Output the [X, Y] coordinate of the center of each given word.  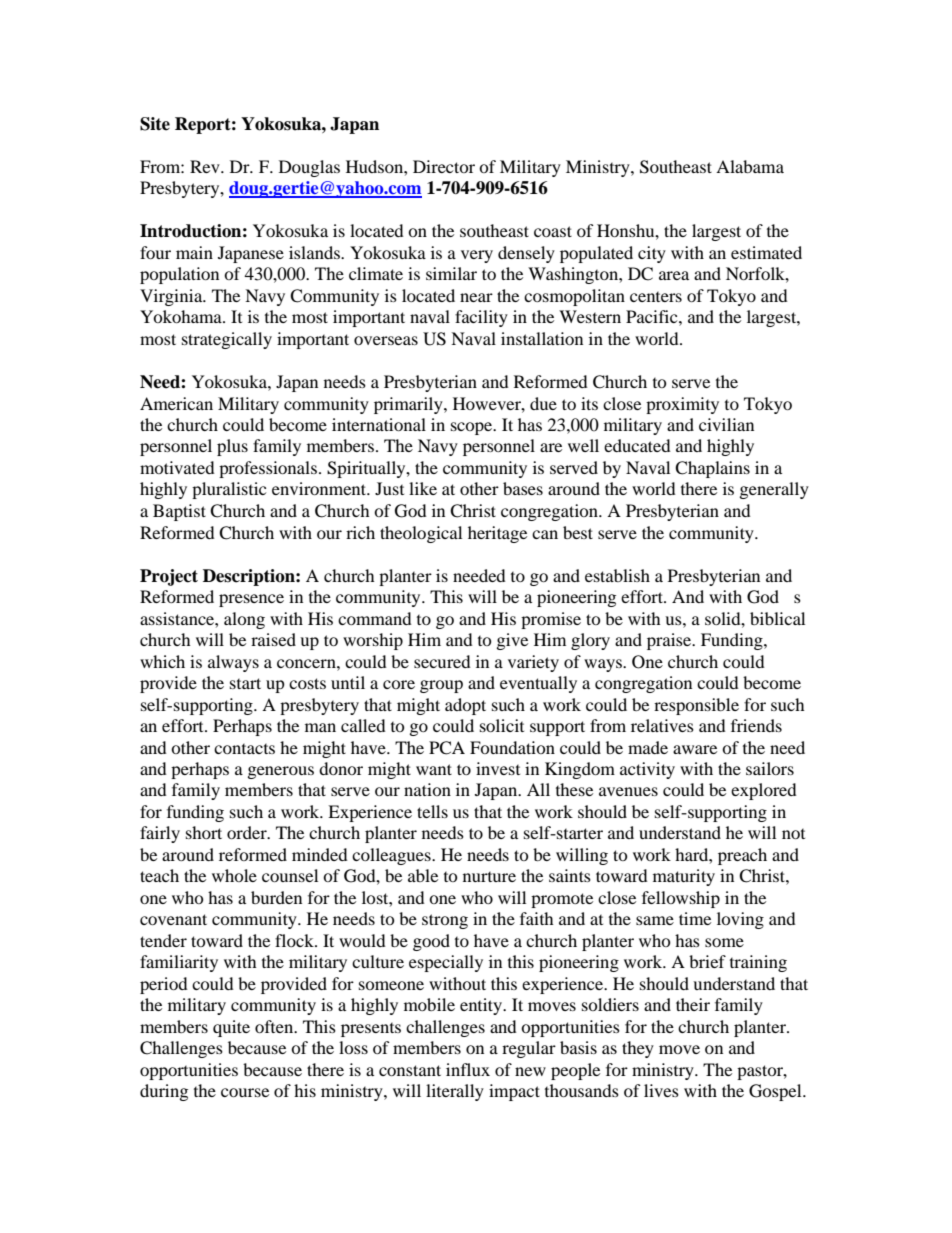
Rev [206, 166]
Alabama [750, 166]
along [244, 620]
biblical [777, 618]
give [512, 641]
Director [444, 166]
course [245, 1092]
